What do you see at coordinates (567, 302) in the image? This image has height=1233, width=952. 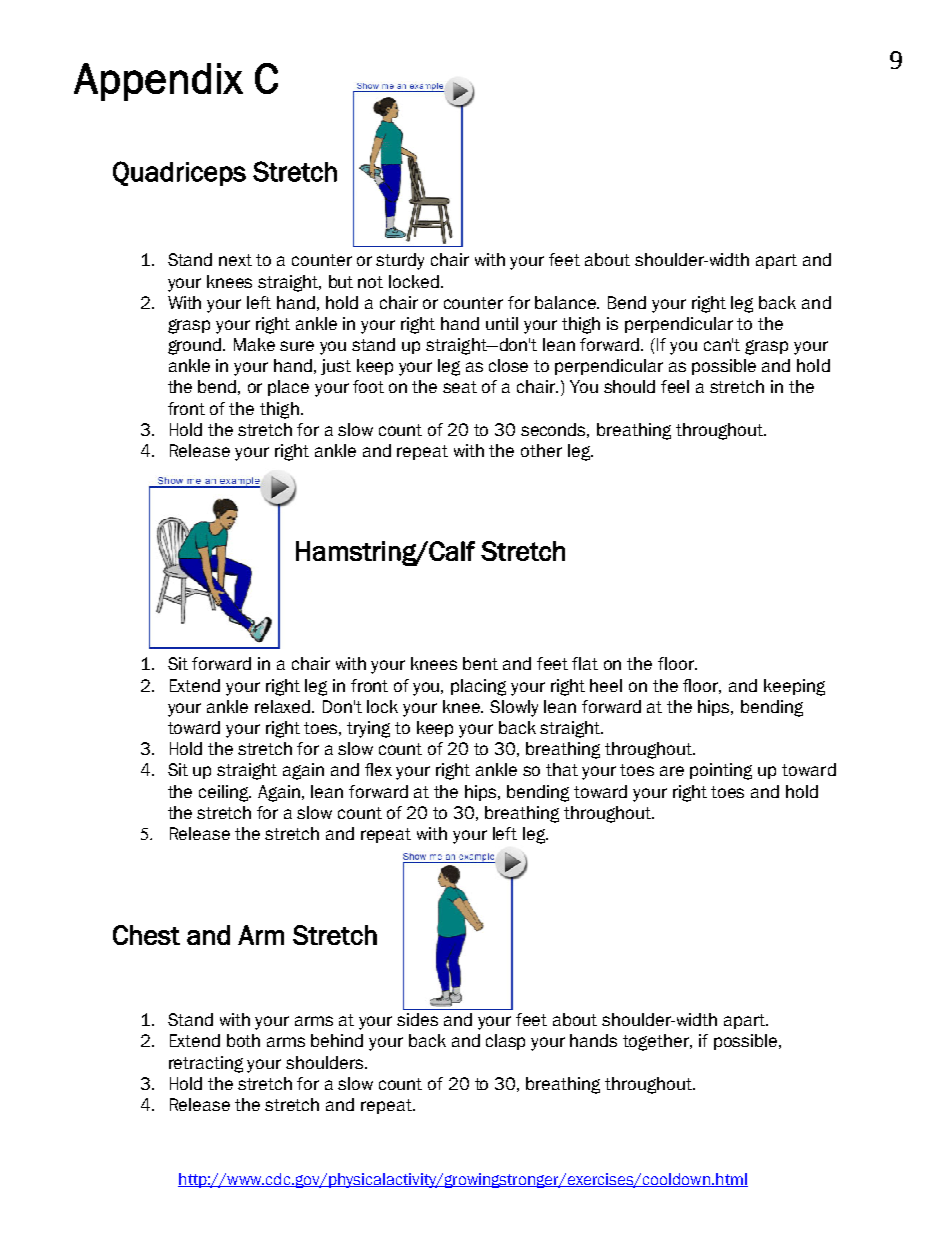 I see `balance` at bounding box center [567, 302].
